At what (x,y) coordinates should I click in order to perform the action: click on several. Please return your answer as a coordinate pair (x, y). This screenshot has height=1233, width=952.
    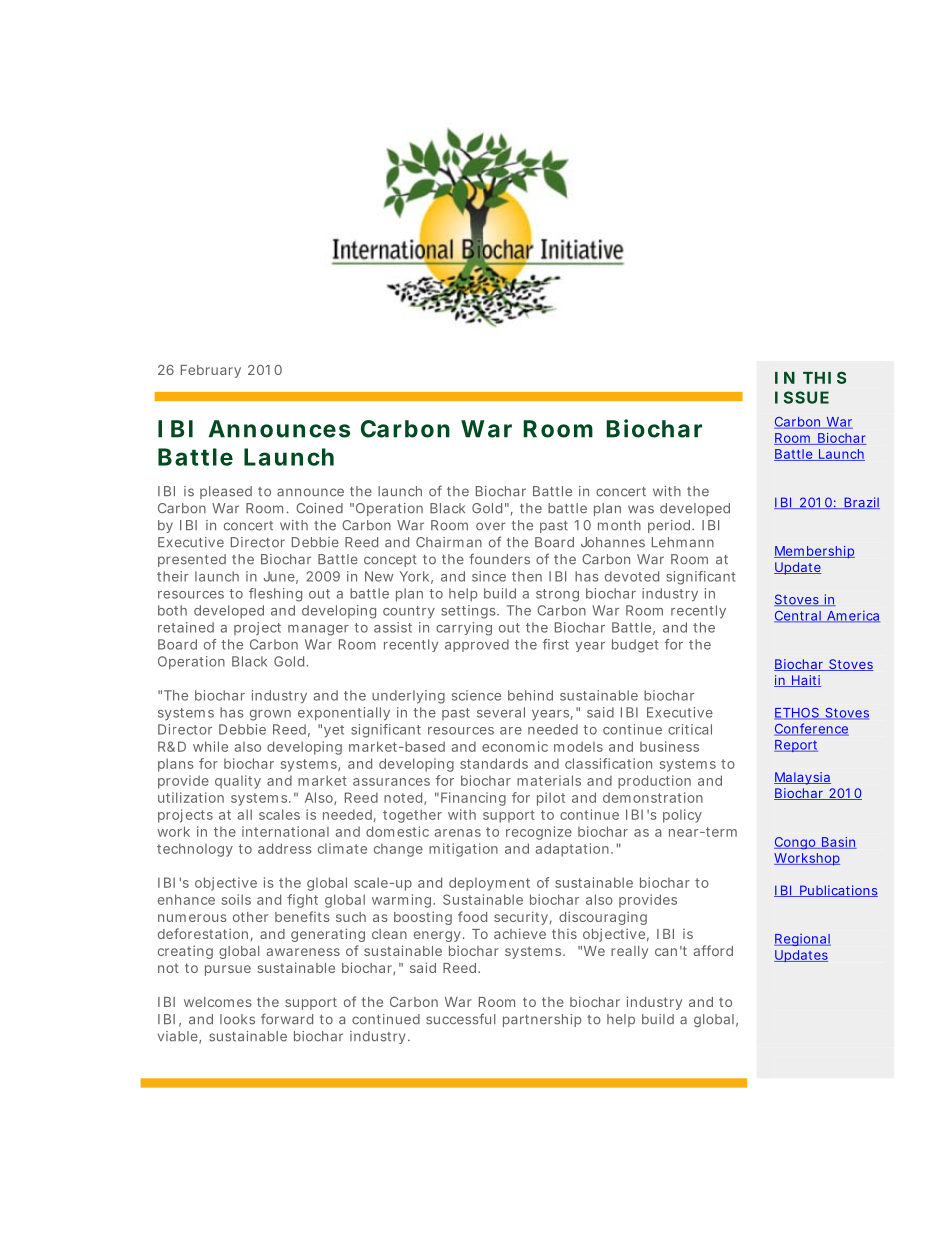
    Looking at the image, I should click on (501, 712).
